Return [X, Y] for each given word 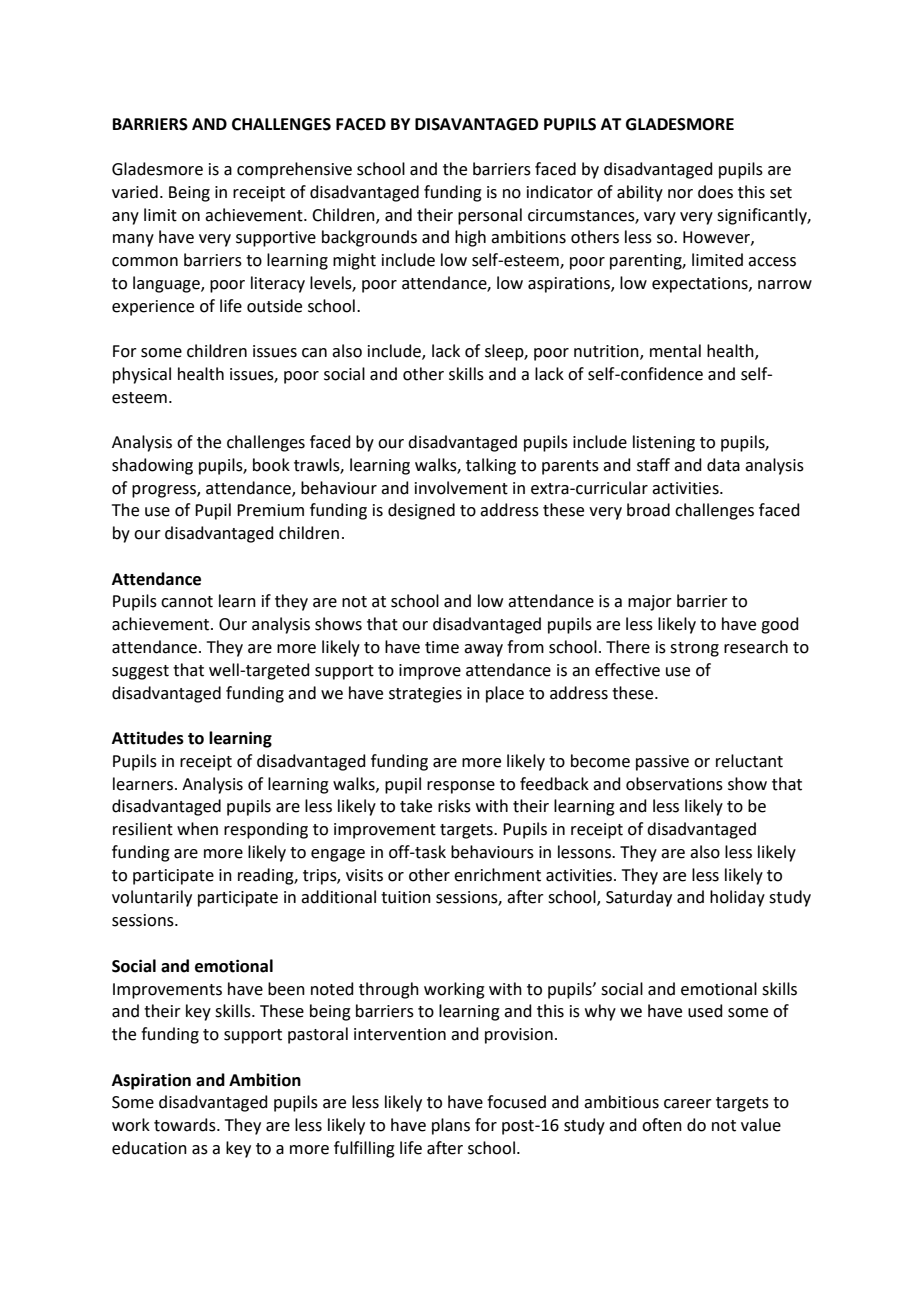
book [271, 465]
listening [664, 443]
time [442, 647]
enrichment [497, 875]
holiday [737, 898]
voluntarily [152, 898]
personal [490, 216]
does [715, 192]
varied [135, 192]
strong [694, 649]
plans [451, 1126]
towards [186, 1125]
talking [491, 466]
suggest [140, 672]
